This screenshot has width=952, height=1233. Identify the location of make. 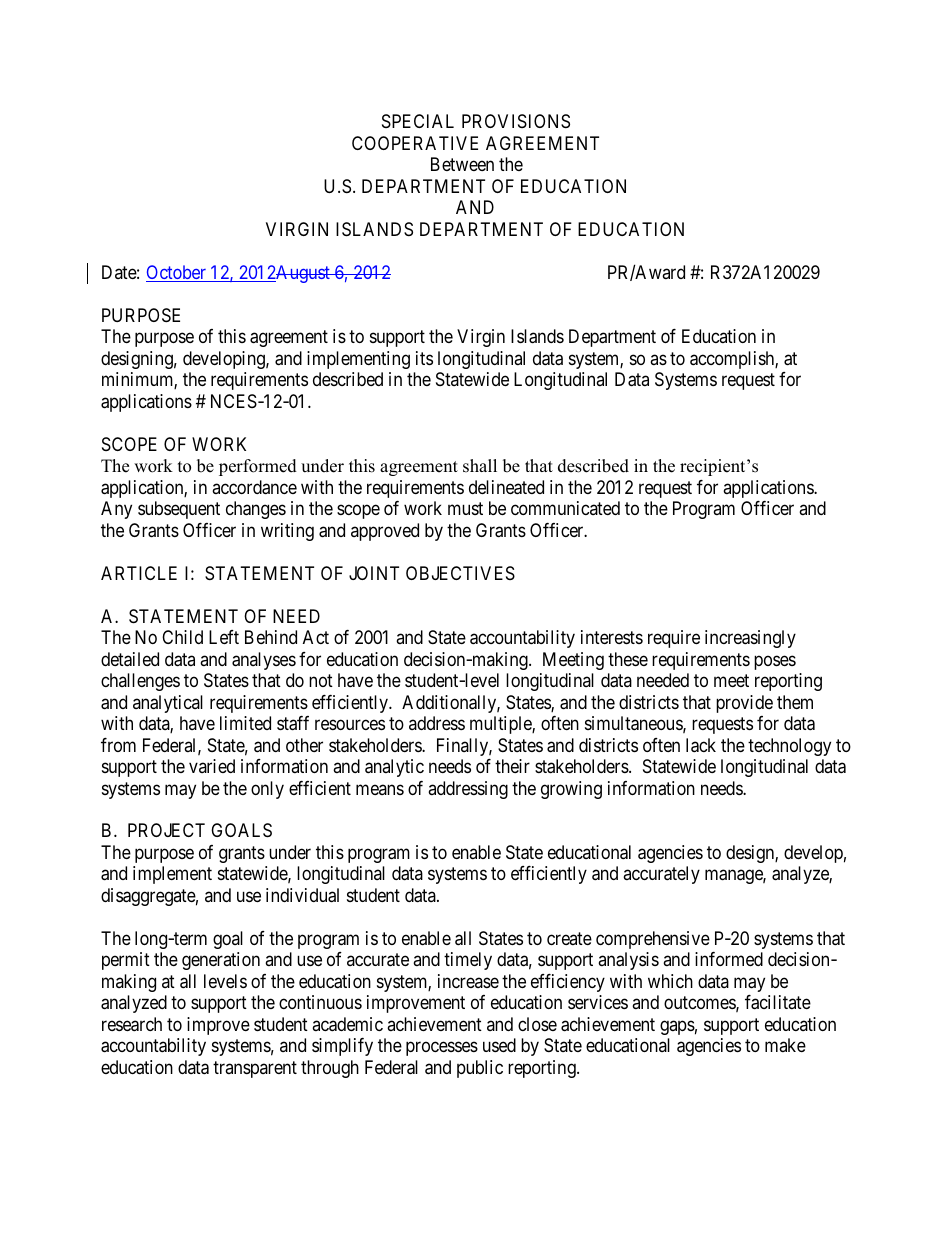
(785, 1045).
